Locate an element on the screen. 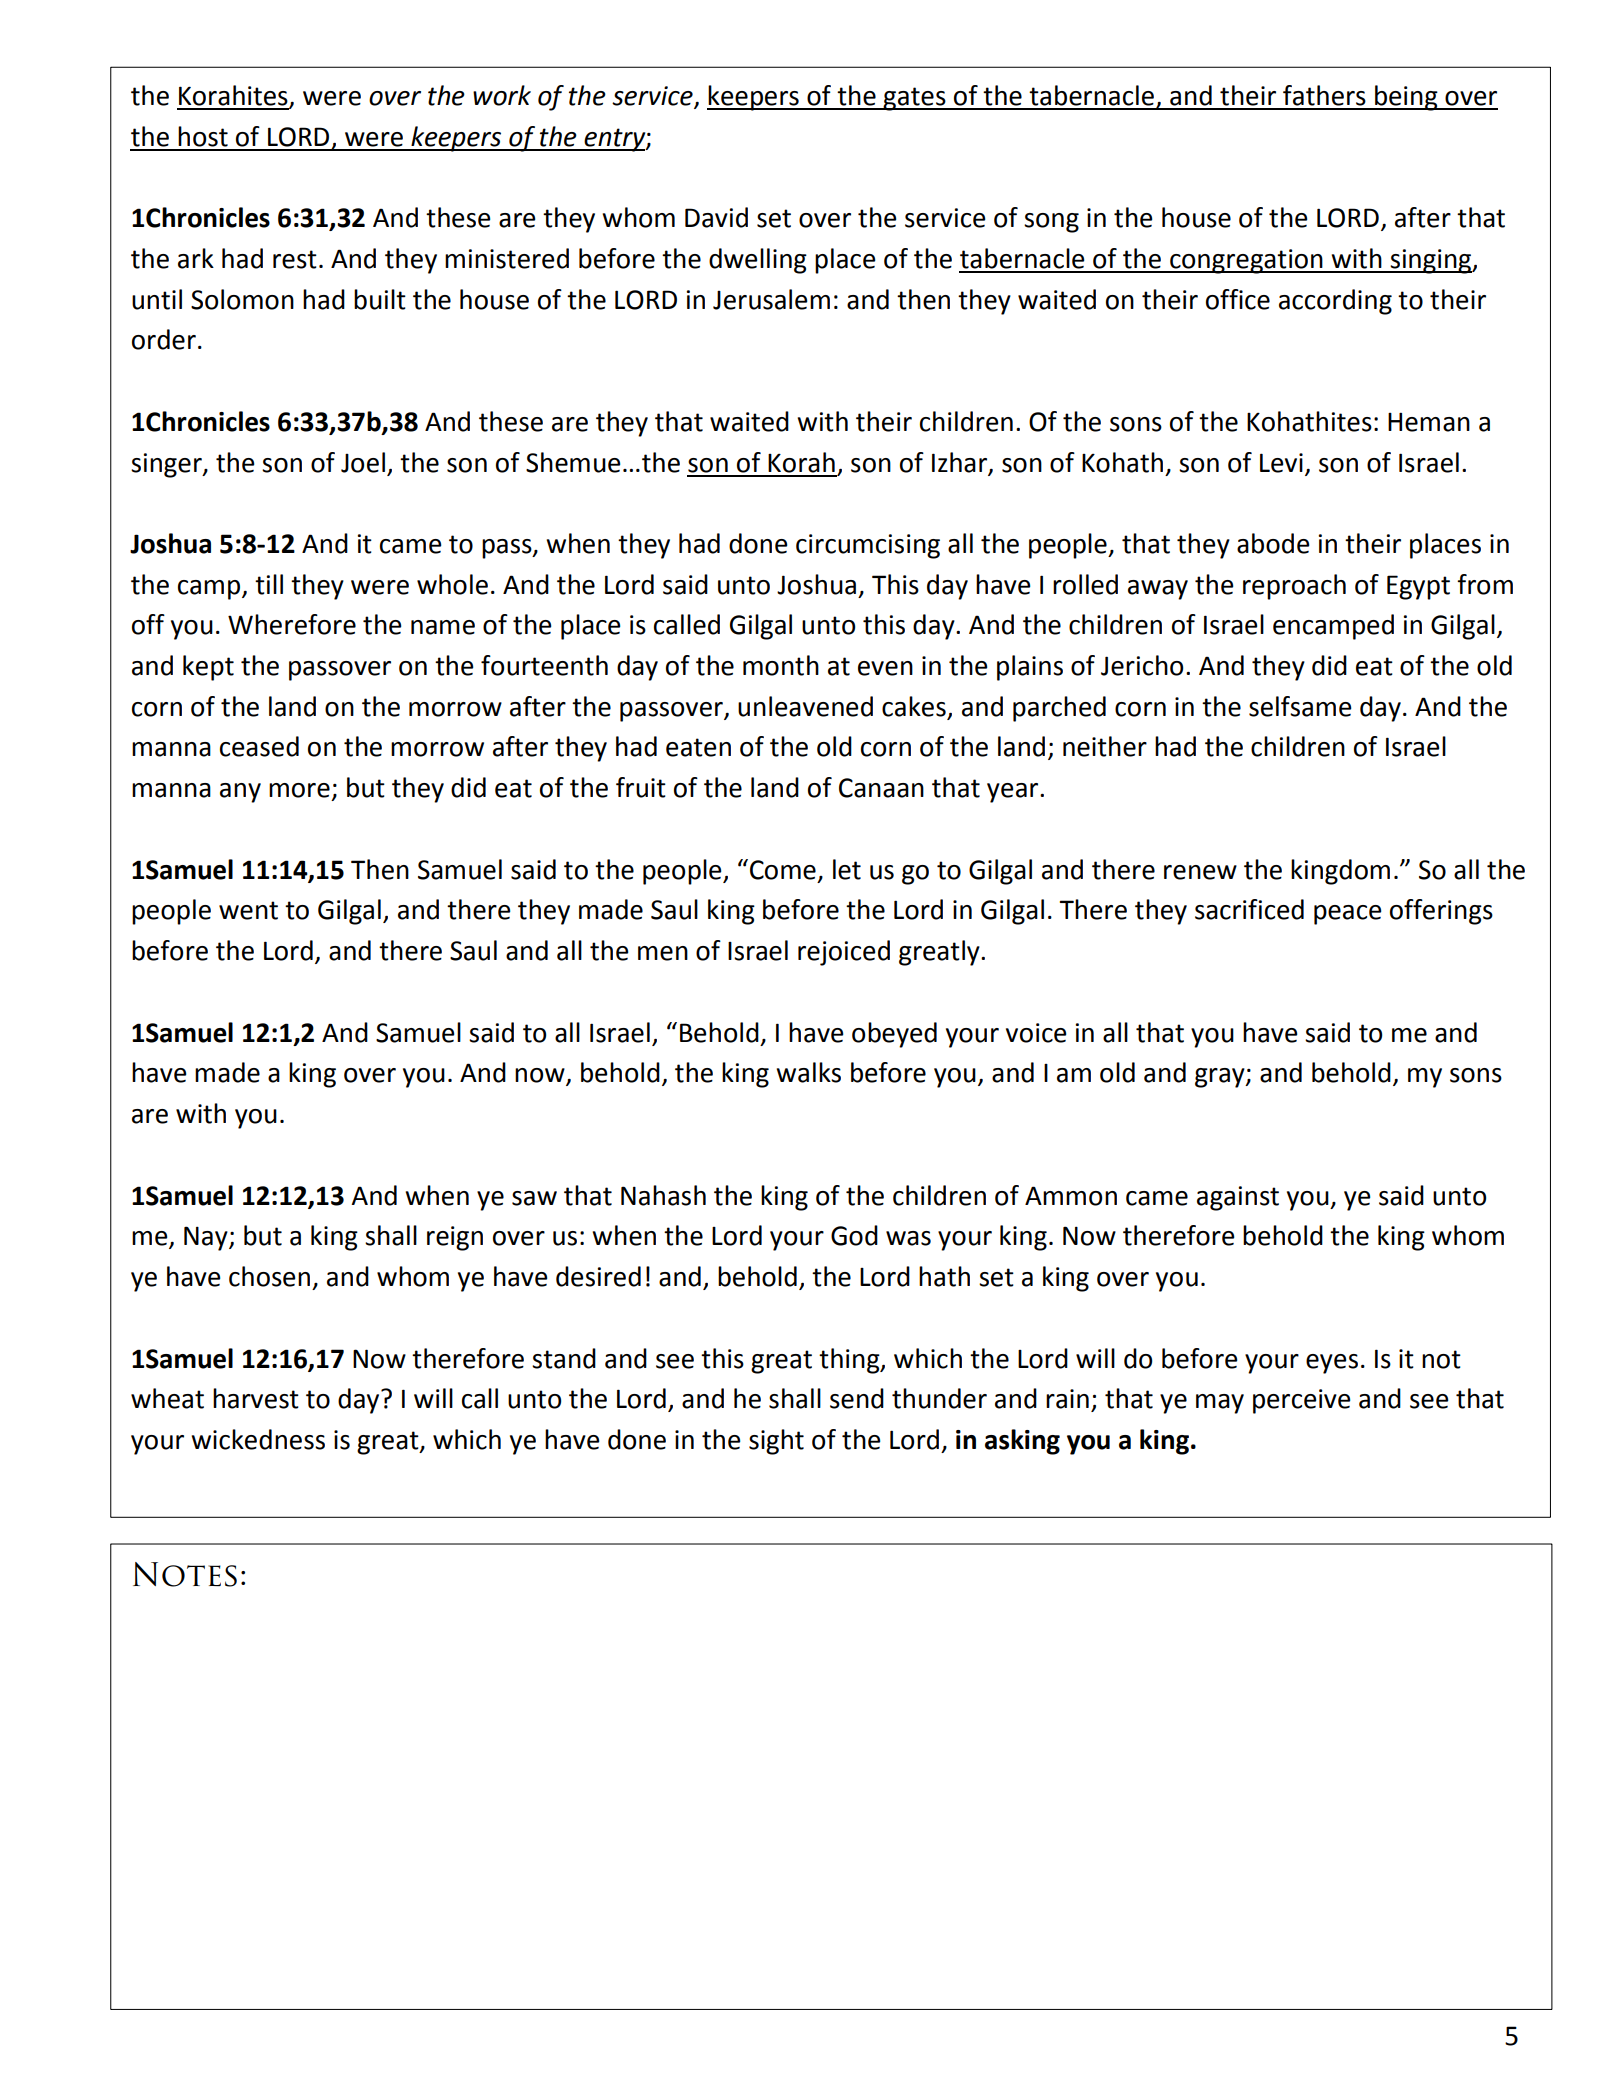 The height and width of the screenshot is (2089, 1614). Notes is located at coordinates (185, 1574).
